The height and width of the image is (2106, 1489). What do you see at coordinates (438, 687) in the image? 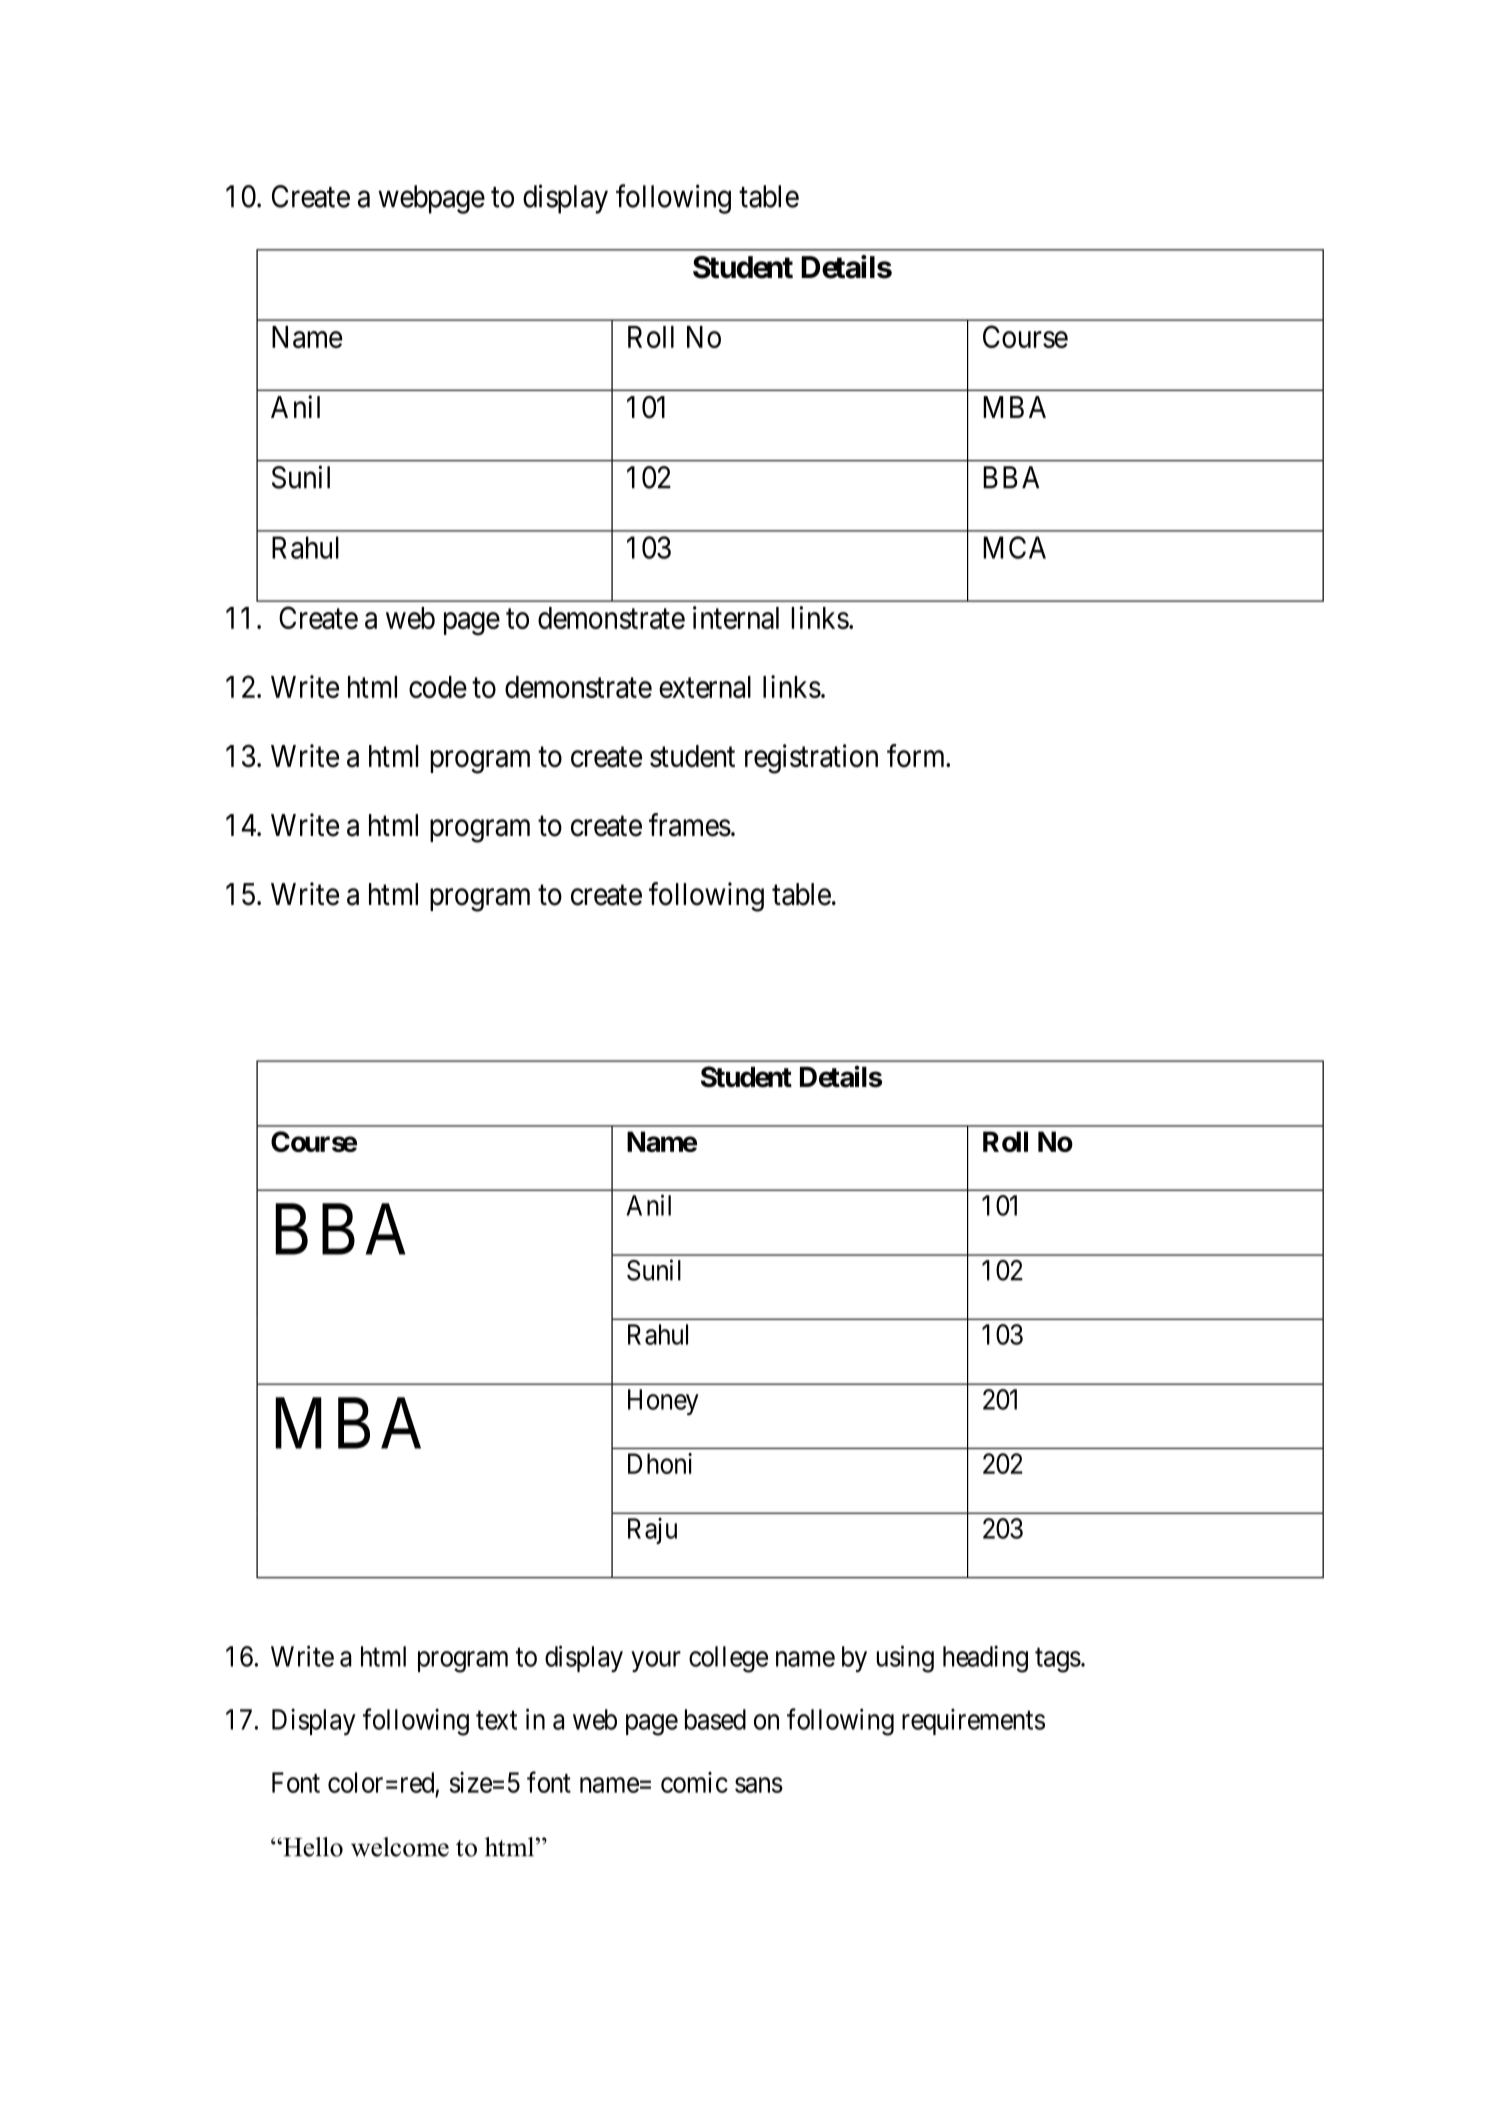
I see `code` at bounding box center [438, 687].
